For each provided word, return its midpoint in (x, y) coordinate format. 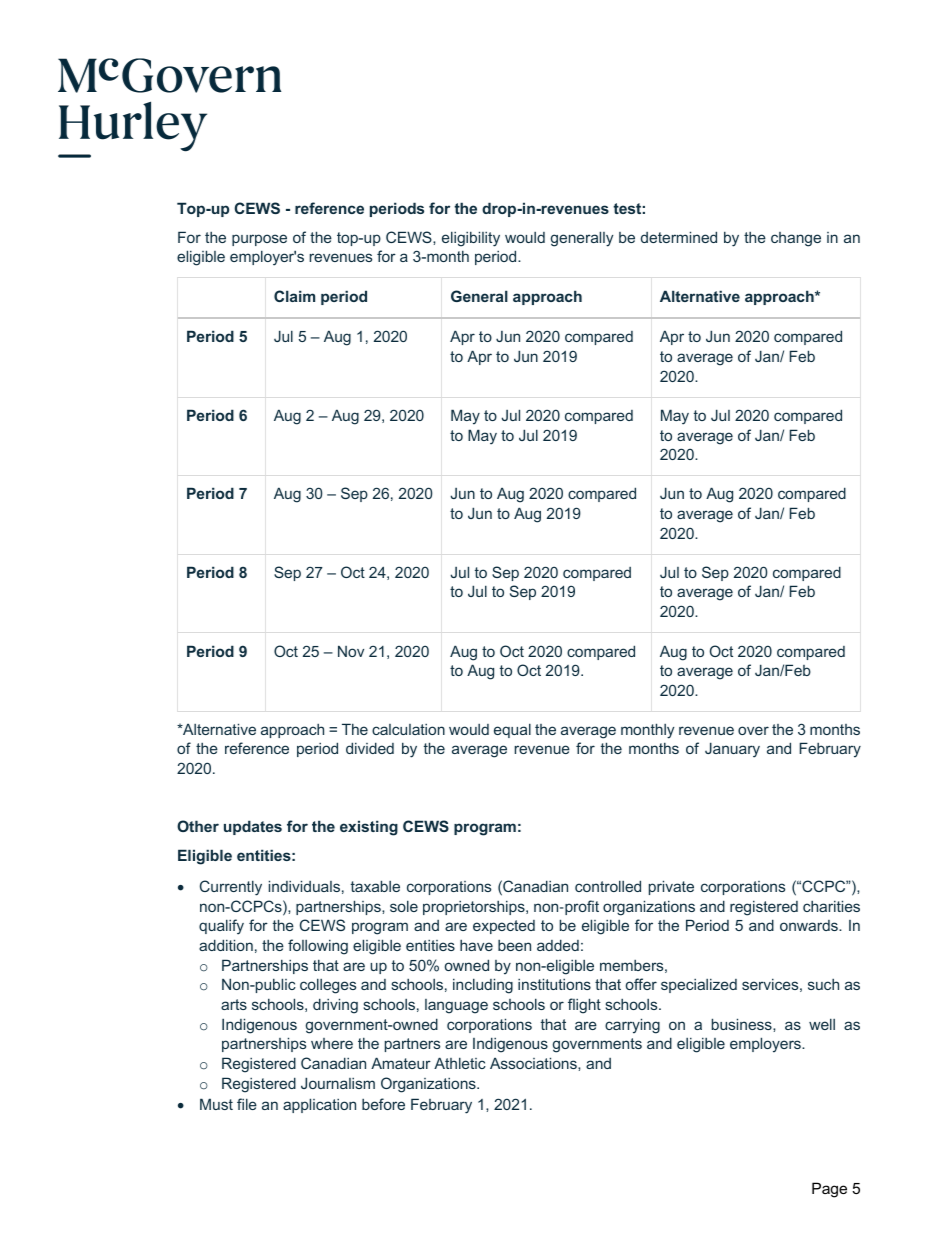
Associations (534, 1063)
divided (370, 748)
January (732, 750)
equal (512, 730)
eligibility (471, 239)
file (247, 1104)
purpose (259, 240)
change (796, 239)
